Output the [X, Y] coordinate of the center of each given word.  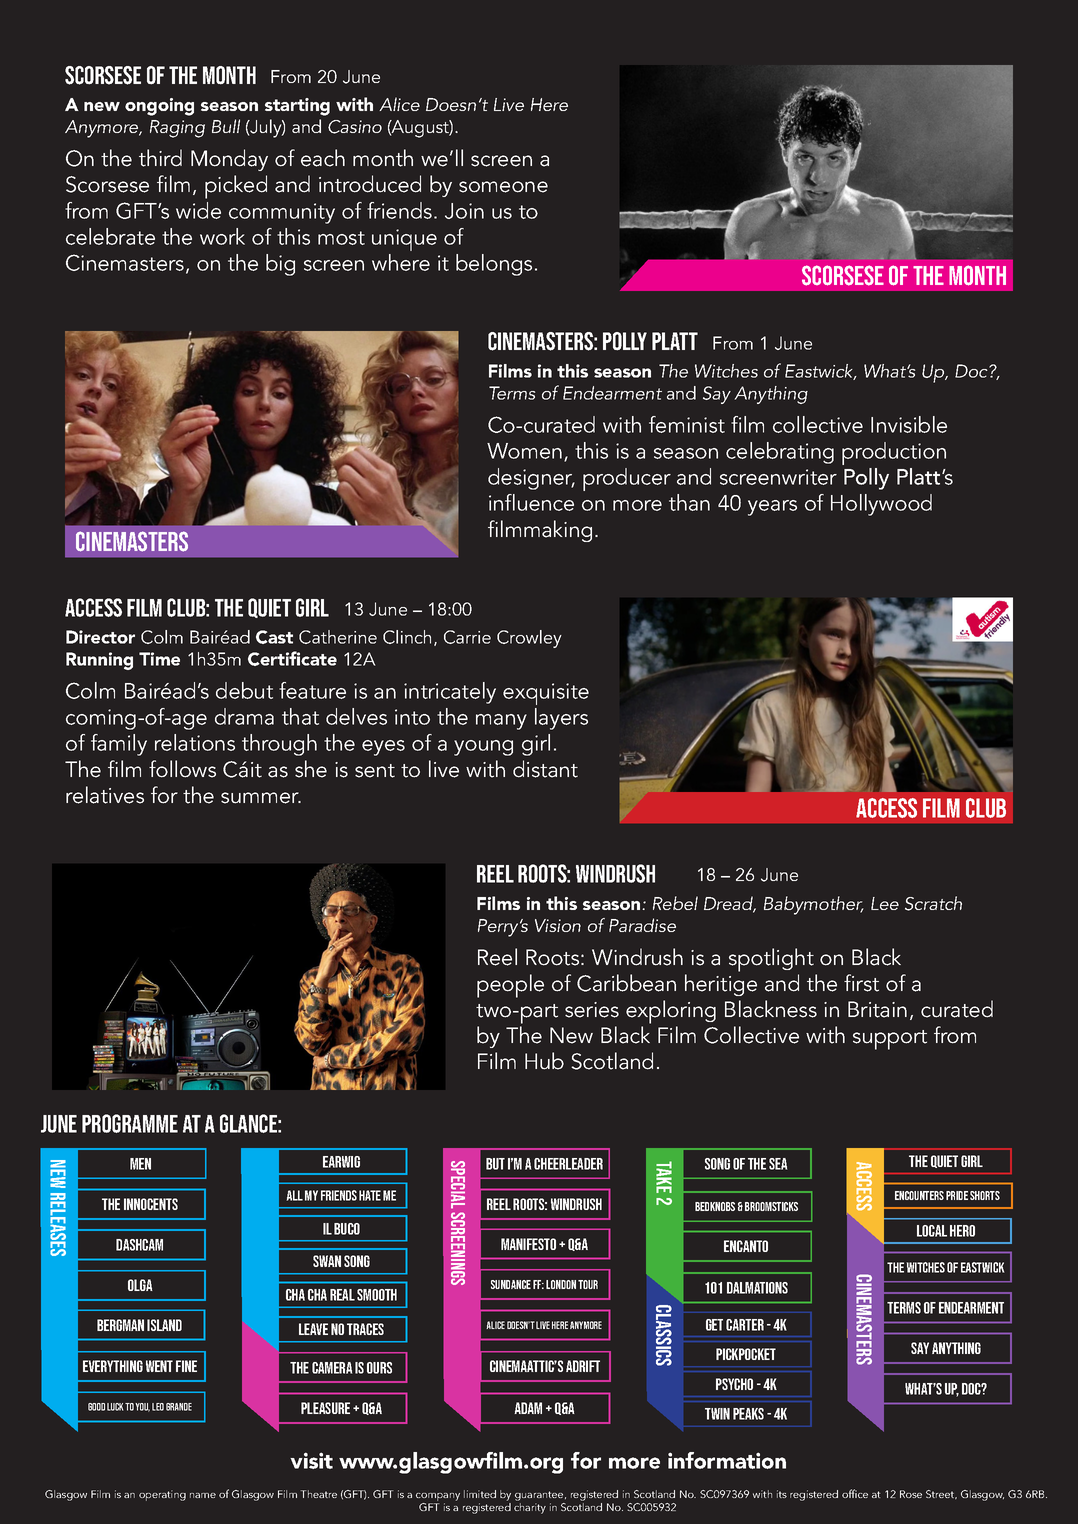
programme [130, 1123]
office [855, 1493]
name [203, 1495]
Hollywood [881, 505]
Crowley [529, 639]
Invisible [909, 424]
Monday [229, 160]
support [890, 1040]
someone [503, 187]
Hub [544, 1061]
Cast [274, 637]
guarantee [540, 1496]
